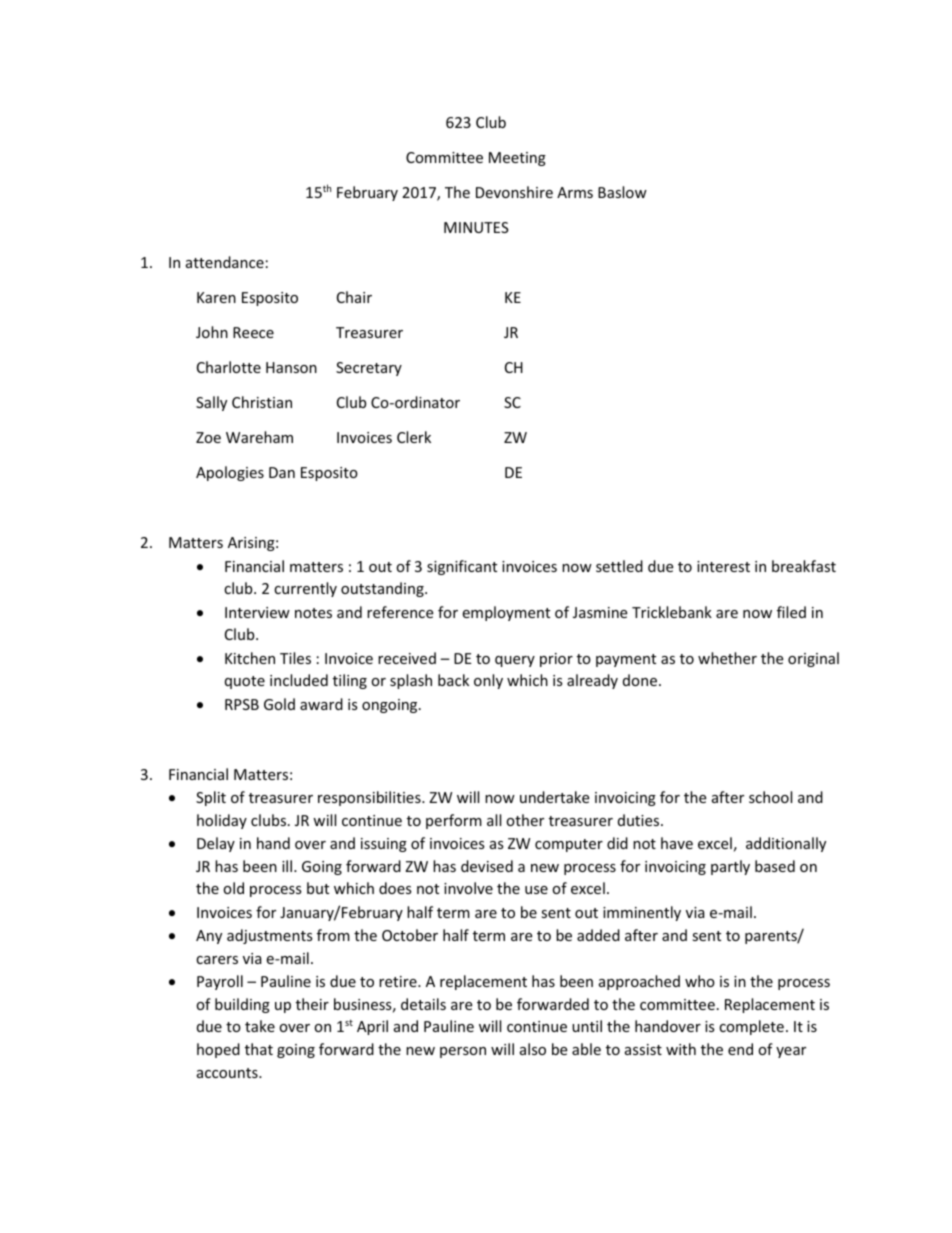 This document has height=1233, width=952. I want to click on also, so click(533, 1049).
